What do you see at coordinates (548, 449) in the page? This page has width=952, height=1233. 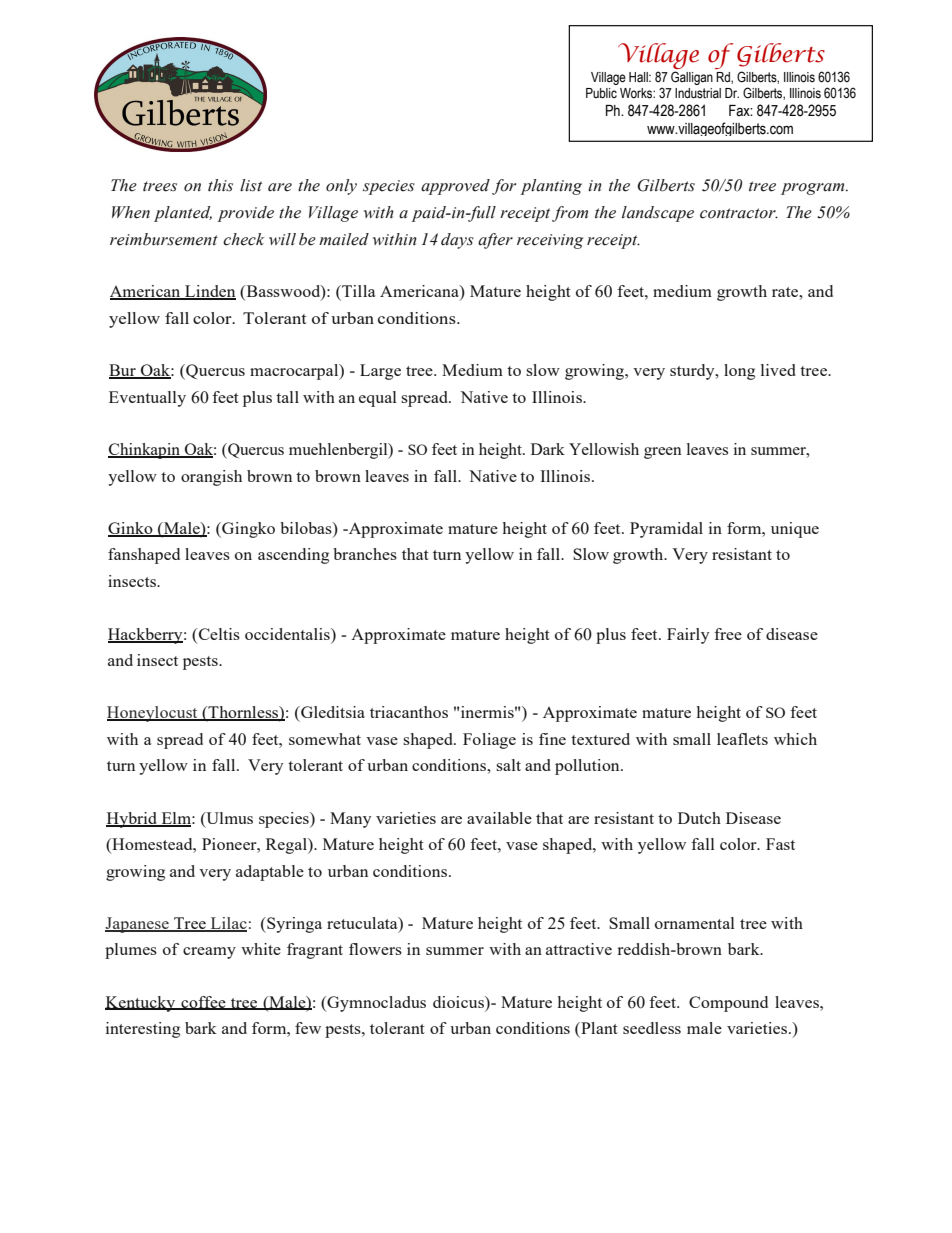 I see `Dark` at bounding box center [548, 449].
